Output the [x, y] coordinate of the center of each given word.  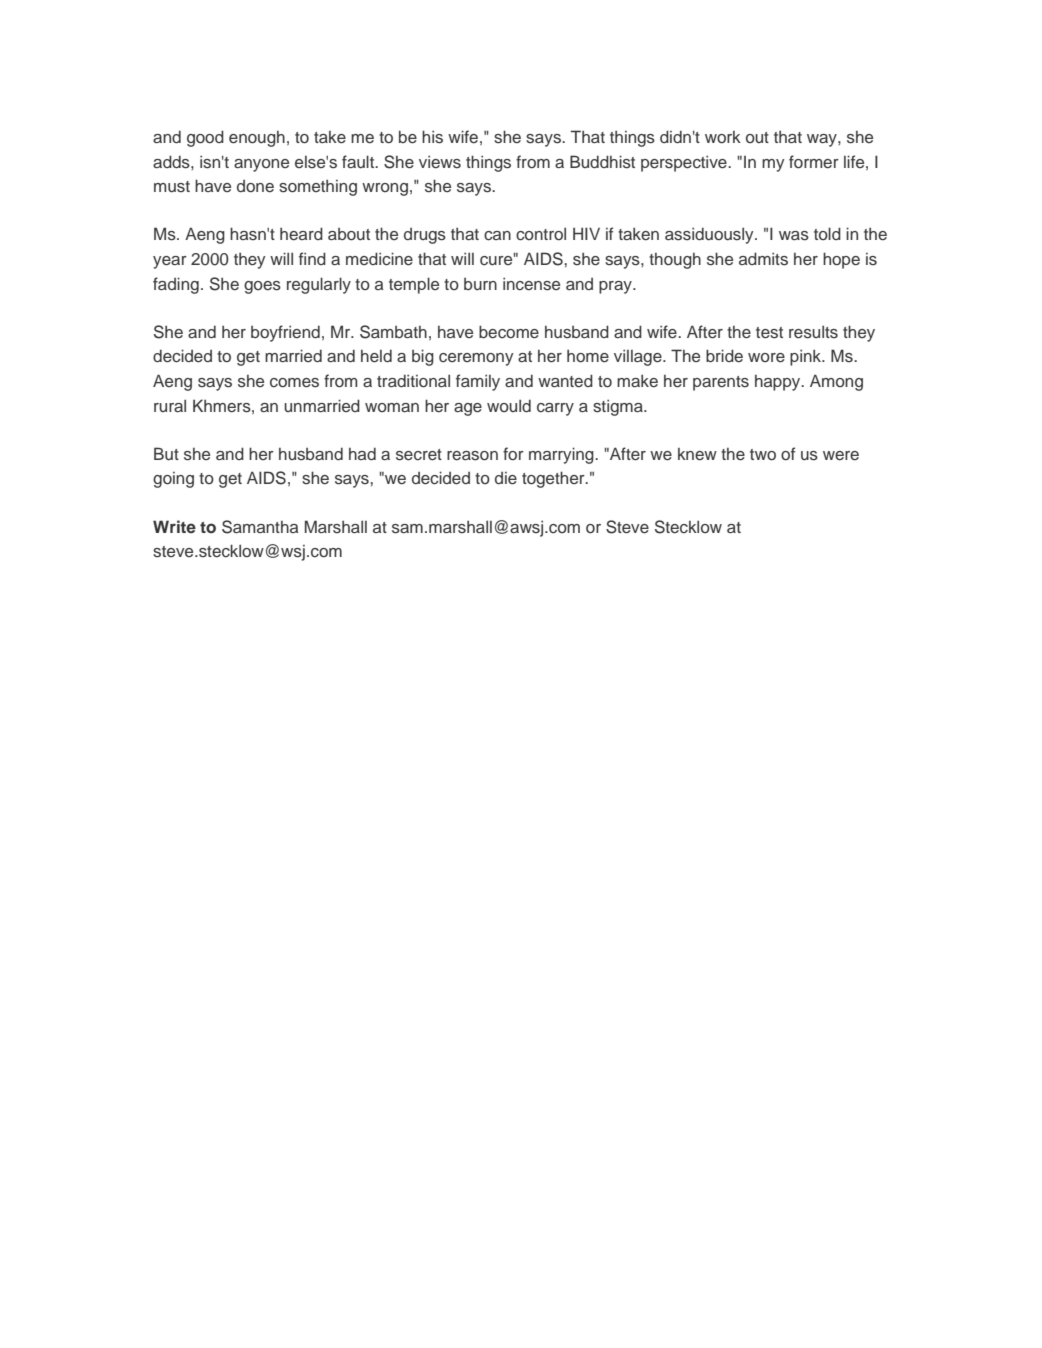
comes [294, 383]
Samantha [260, 527]
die [506, 478]
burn [480, 284]
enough [257, 139]
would [509, 405]
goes [262, 287]
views [440, 161]
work [723, 137]
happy [779, 383]
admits [763, 259]
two [763, 454]
